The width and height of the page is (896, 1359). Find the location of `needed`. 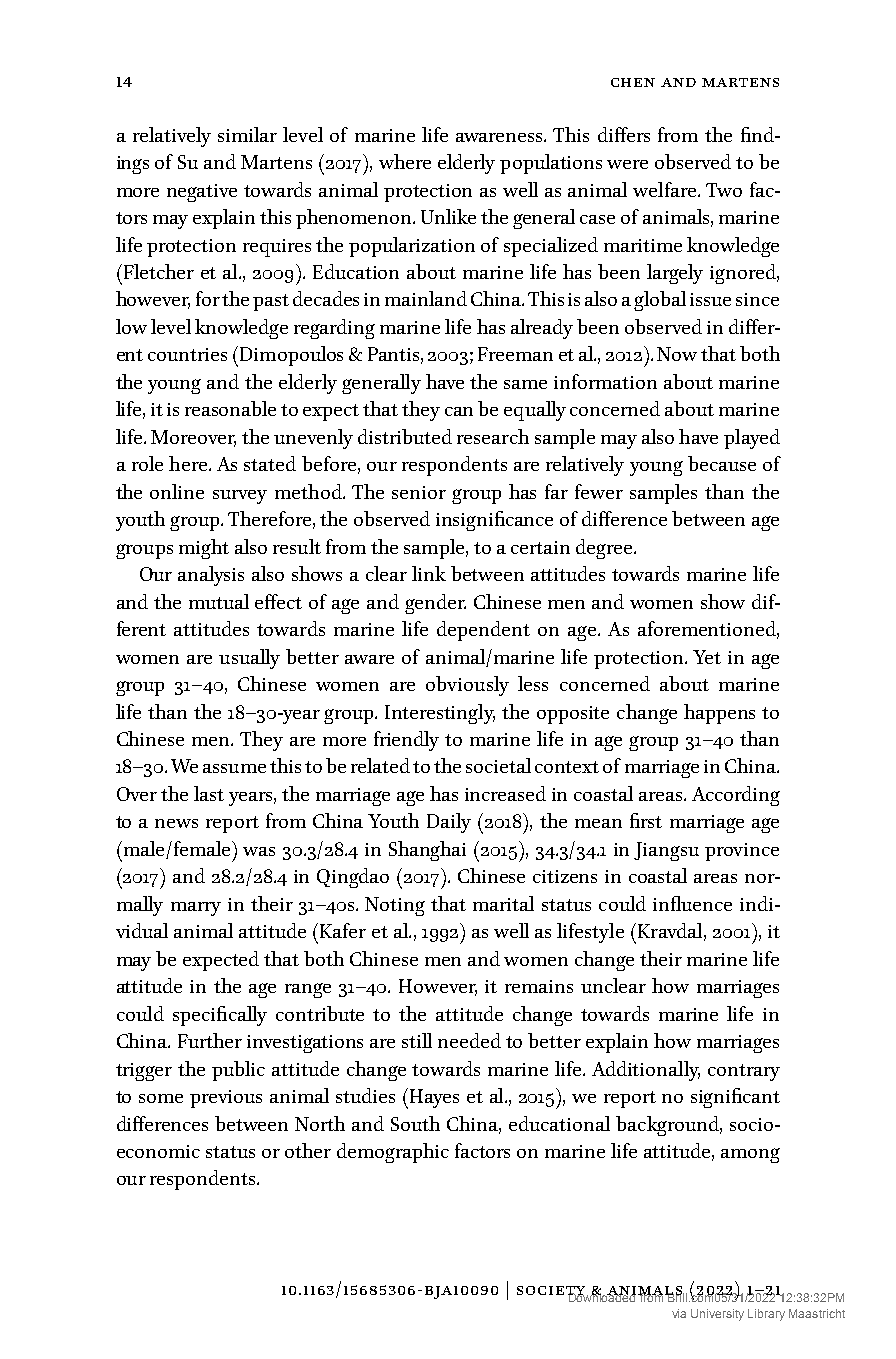

needed is located at coordinates (469, 1040).
